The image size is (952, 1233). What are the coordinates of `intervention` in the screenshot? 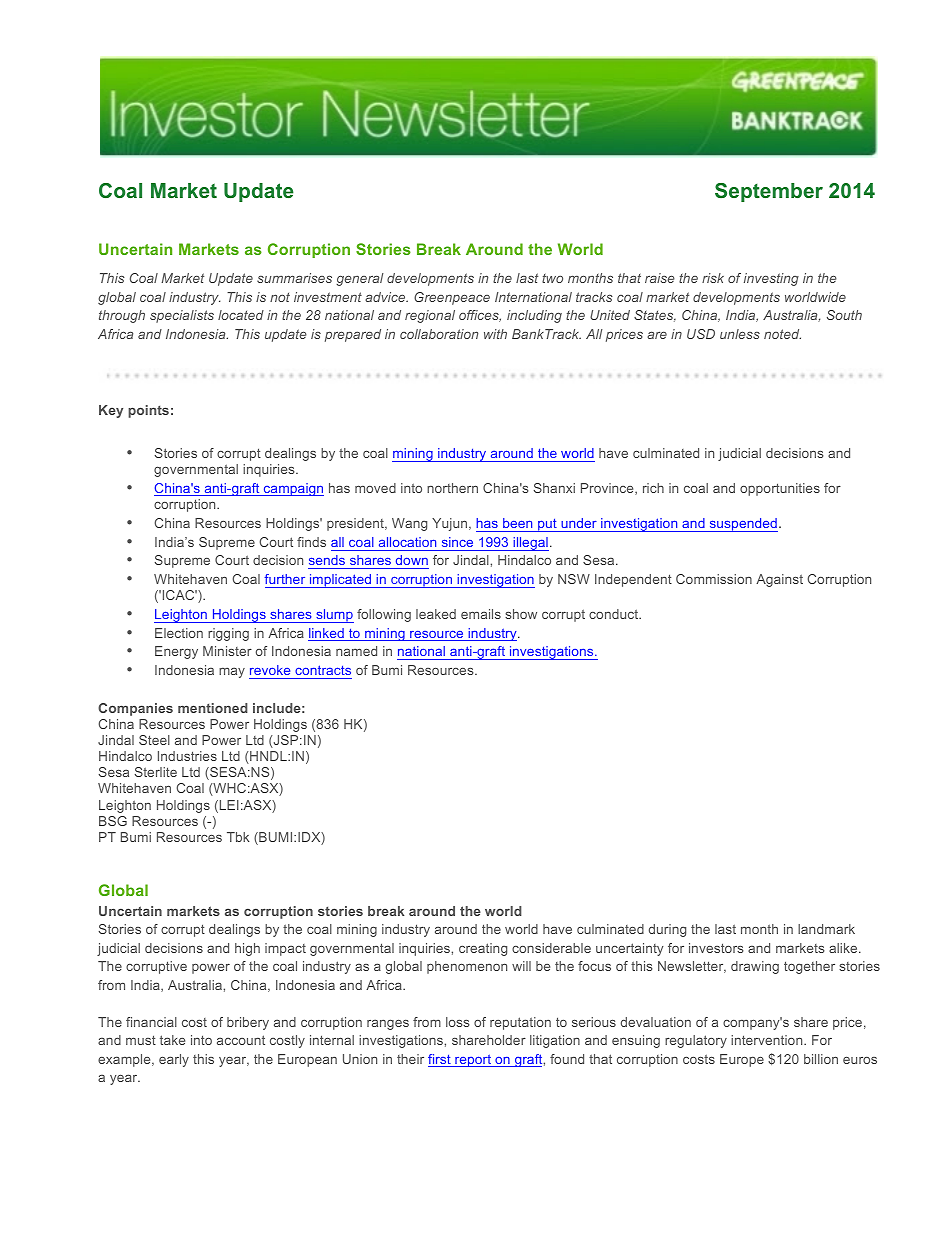 It's located at (768, 1040).
